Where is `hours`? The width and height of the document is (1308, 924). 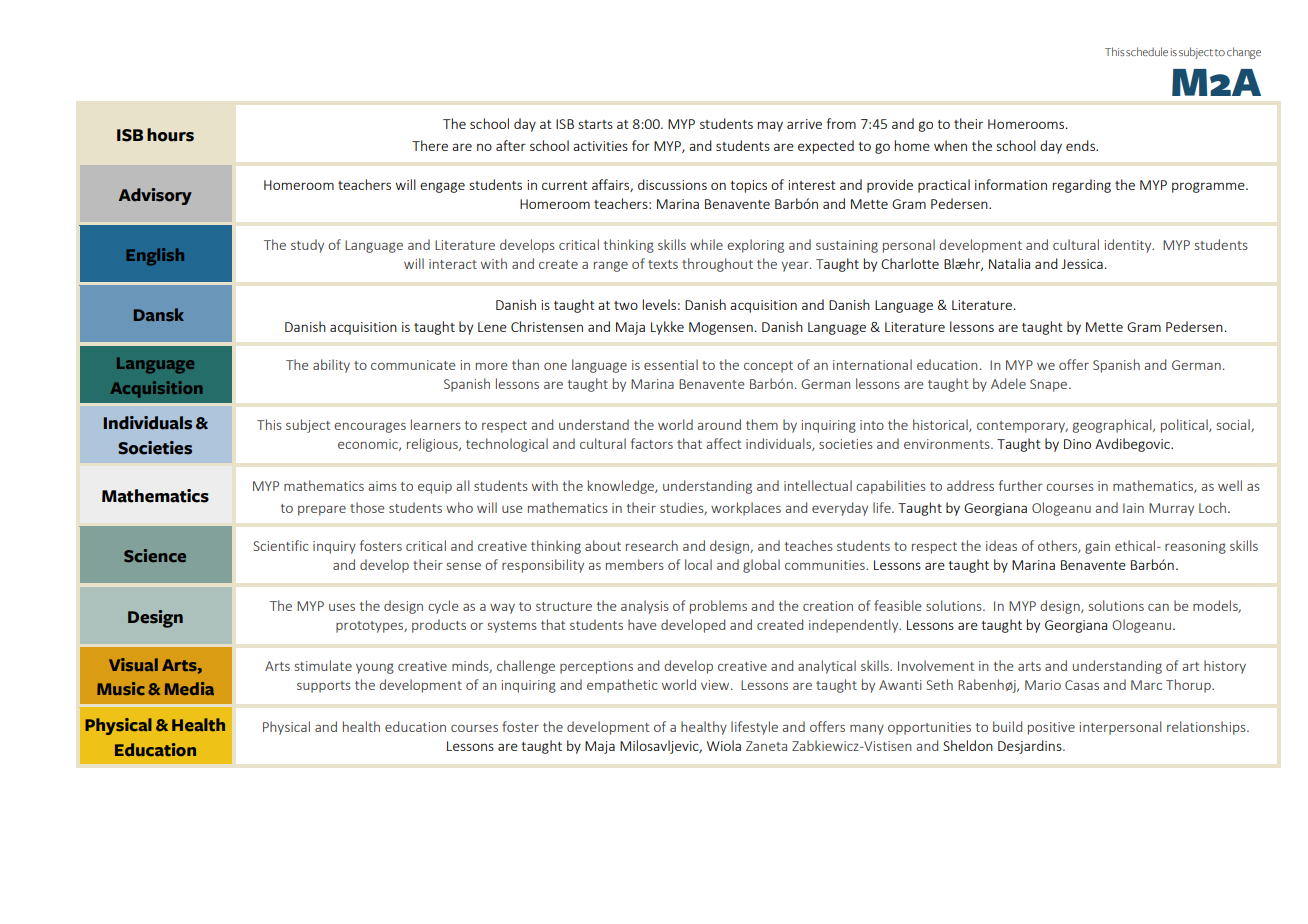
hours is located at coordinates (170, 135).
